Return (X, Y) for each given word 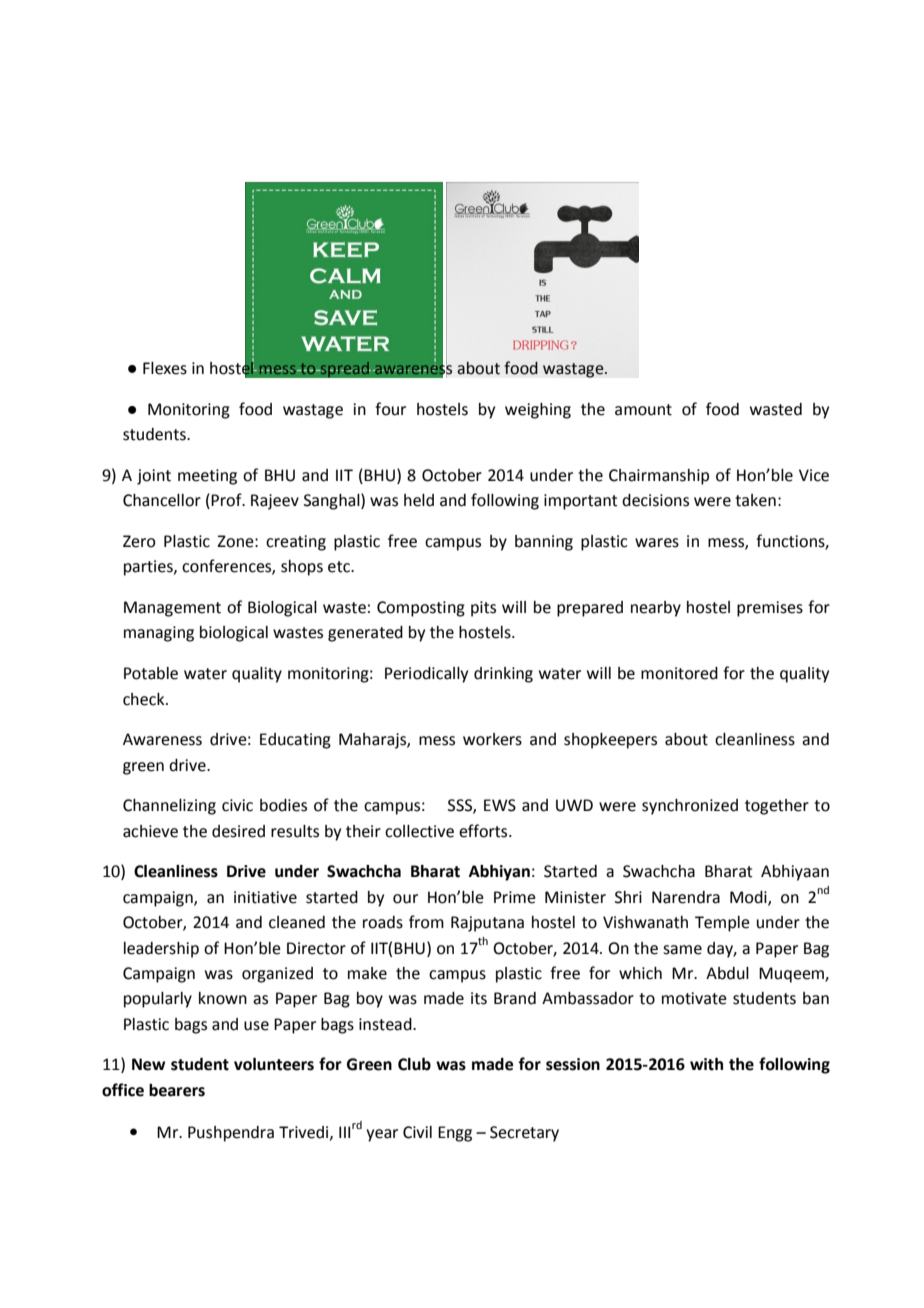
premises (770, 609)
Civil (417, 1132)
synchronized (690, 807)
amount (643, 410)
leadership (161, 950)
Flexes (165, 368)
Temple (722, 924)
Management (172, 609)
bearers (177, 1090)
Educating (295, 741)
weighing (538, 411)
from (426, 922)
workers (492, 739)
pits (483, 609)
